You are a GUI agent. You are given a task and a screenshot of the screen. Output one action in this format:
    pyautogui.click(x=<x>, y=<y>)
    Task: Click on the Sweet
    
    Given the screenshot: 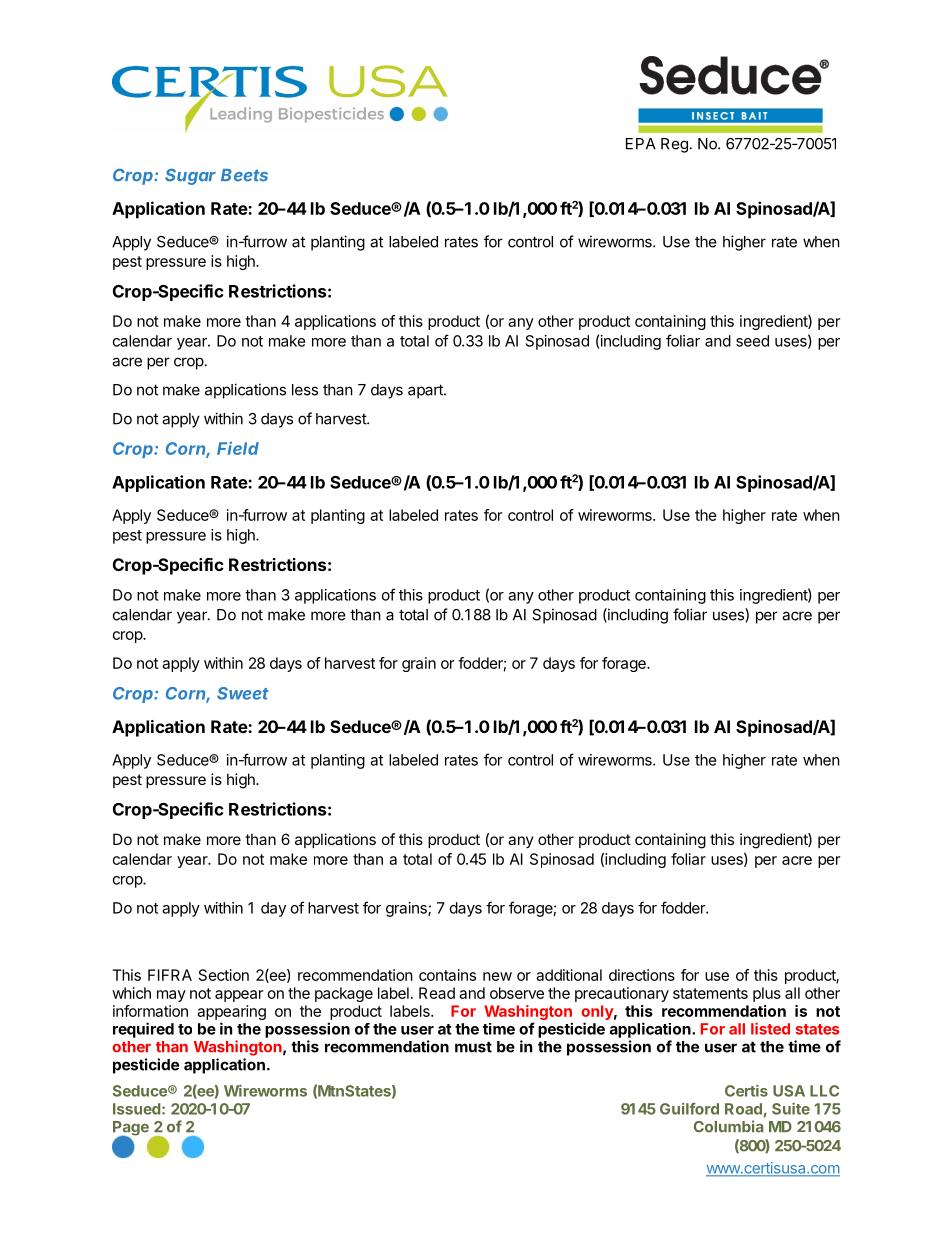 What is the action you would take?
    pyautogui.click(x=243, y=693)
